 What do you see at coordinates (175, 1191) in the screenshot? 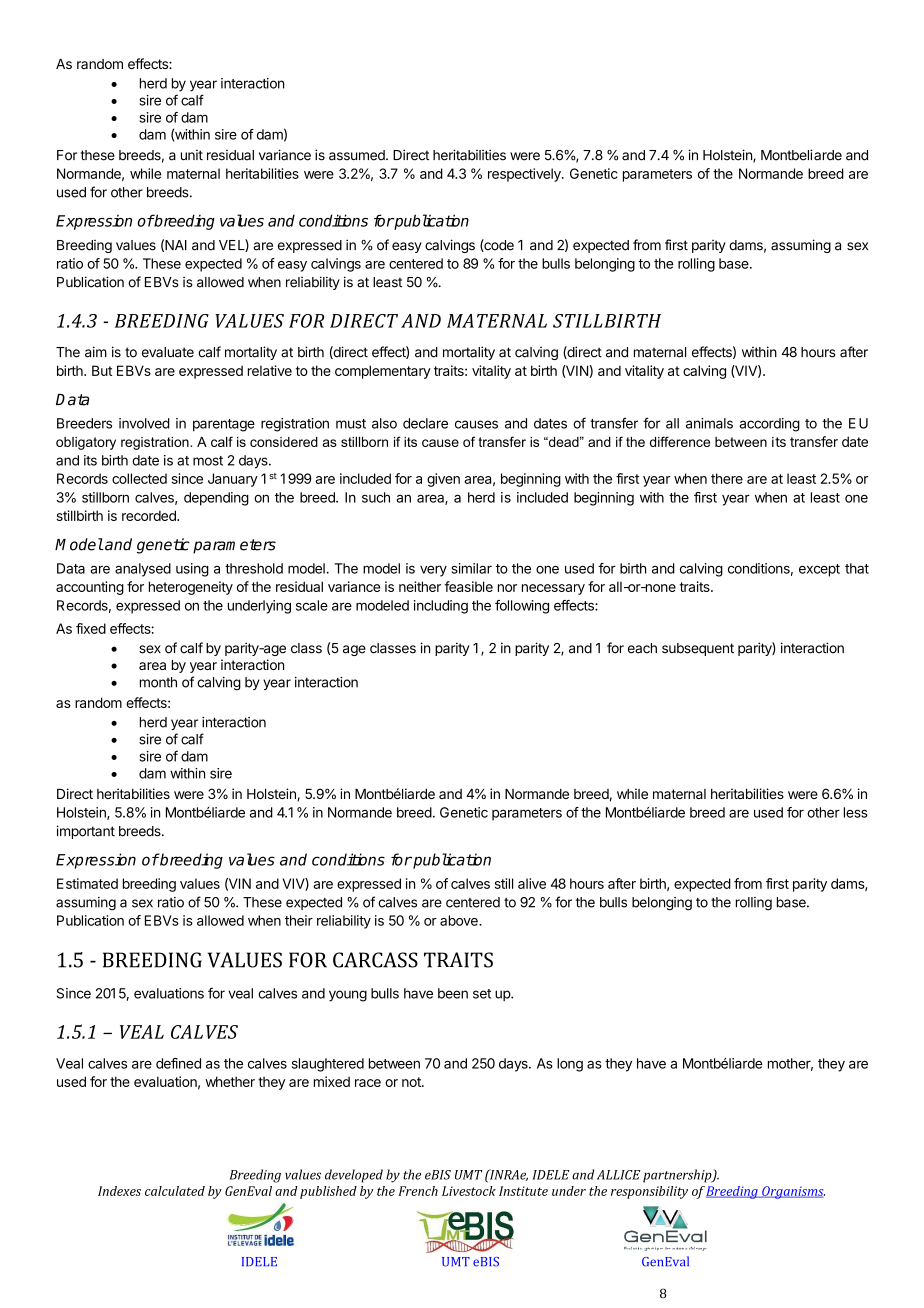
I see `calculated` at bounding box center [175, 1191].
